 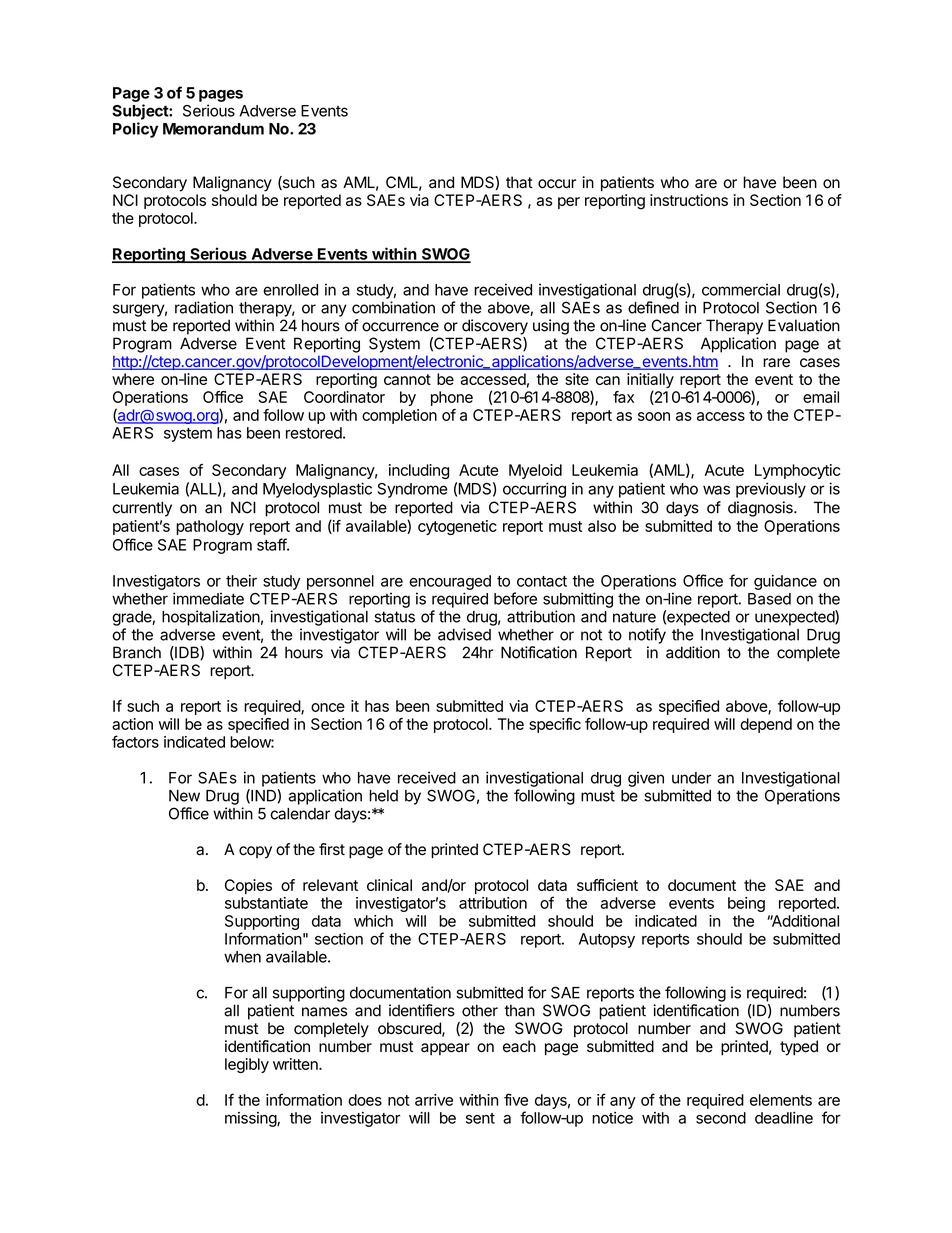 What do you see at coordinates (519, 182) in the screenshot?
I see `that` at bounding box center [519, 182].
